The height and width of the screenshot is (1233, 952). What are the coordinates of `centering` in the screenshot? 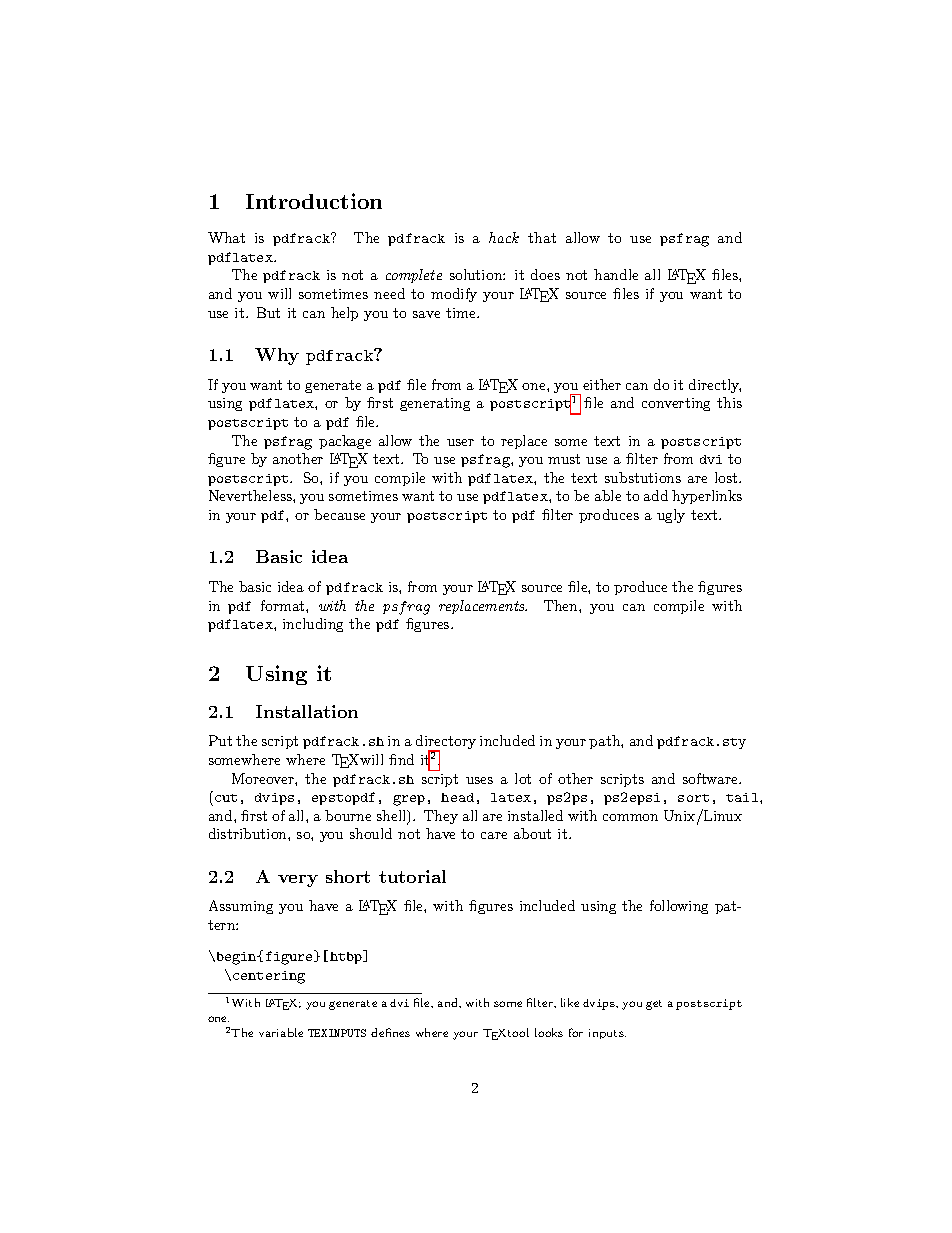 It's located at (269, 977).
